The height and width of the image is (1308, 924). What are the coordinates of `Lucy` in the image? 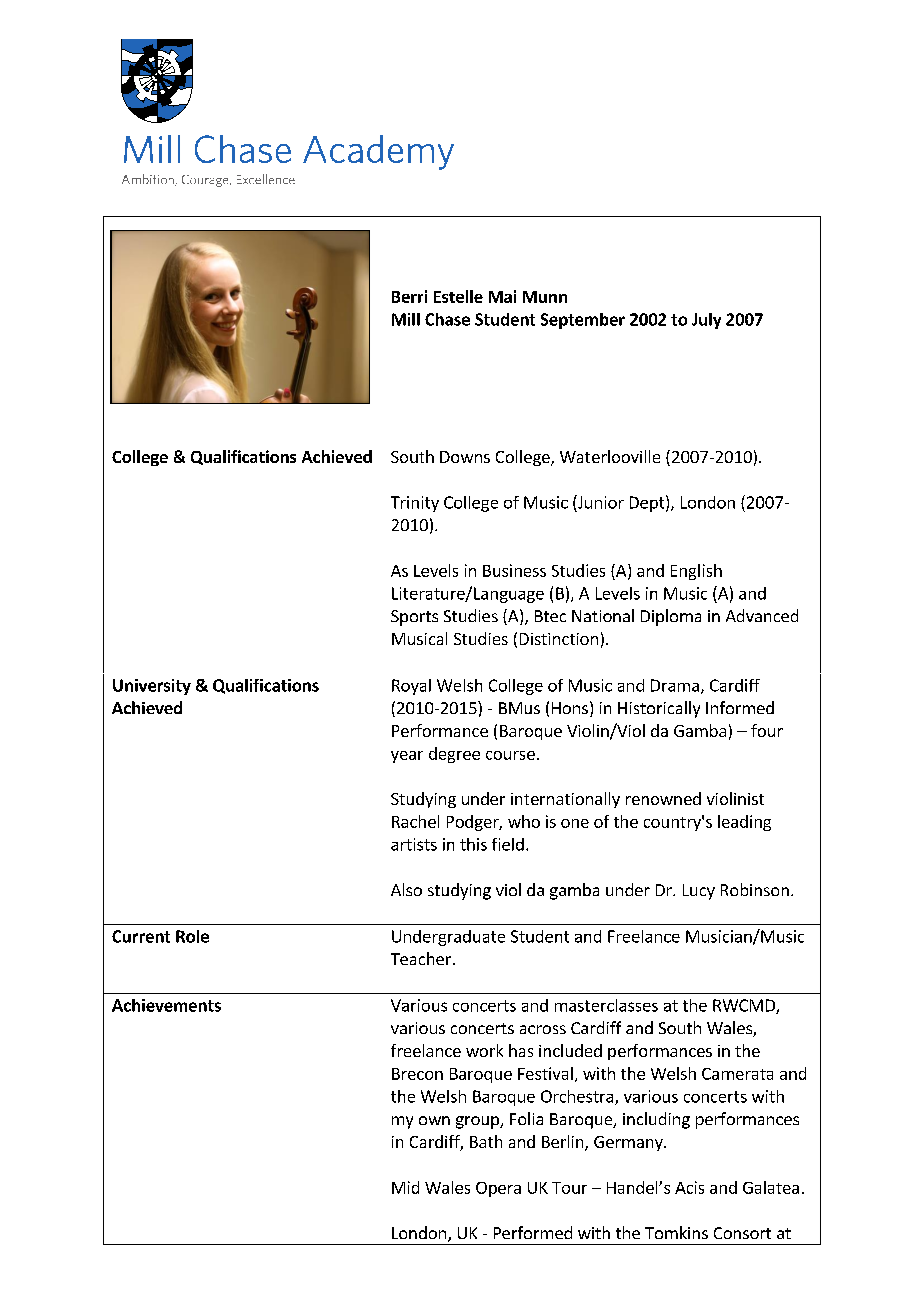 It's located at (699, 892).
